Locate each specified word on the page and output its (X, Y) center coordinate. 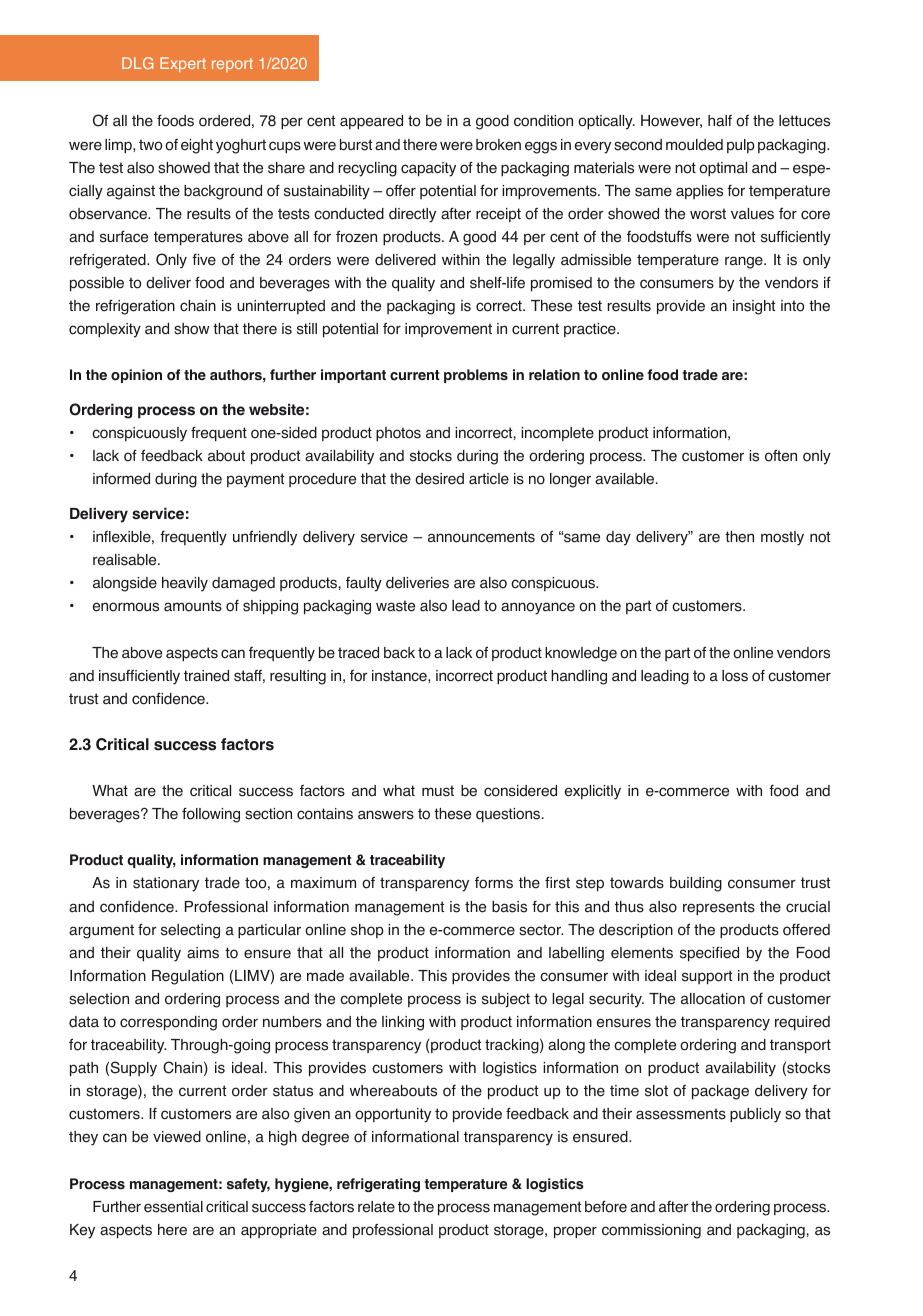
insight (754, 307)
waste (395, 606)
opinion (136, 376)
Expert (183, 64)
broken (498, 145)
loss (735, 676)
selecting (190, 931)
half (720, 121)
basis (509, 907)
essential (173, 1207)
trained (206, 676)
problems (476, 376)
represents (719, 908)
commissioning (651, 1231)
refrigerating (378, 1185)
